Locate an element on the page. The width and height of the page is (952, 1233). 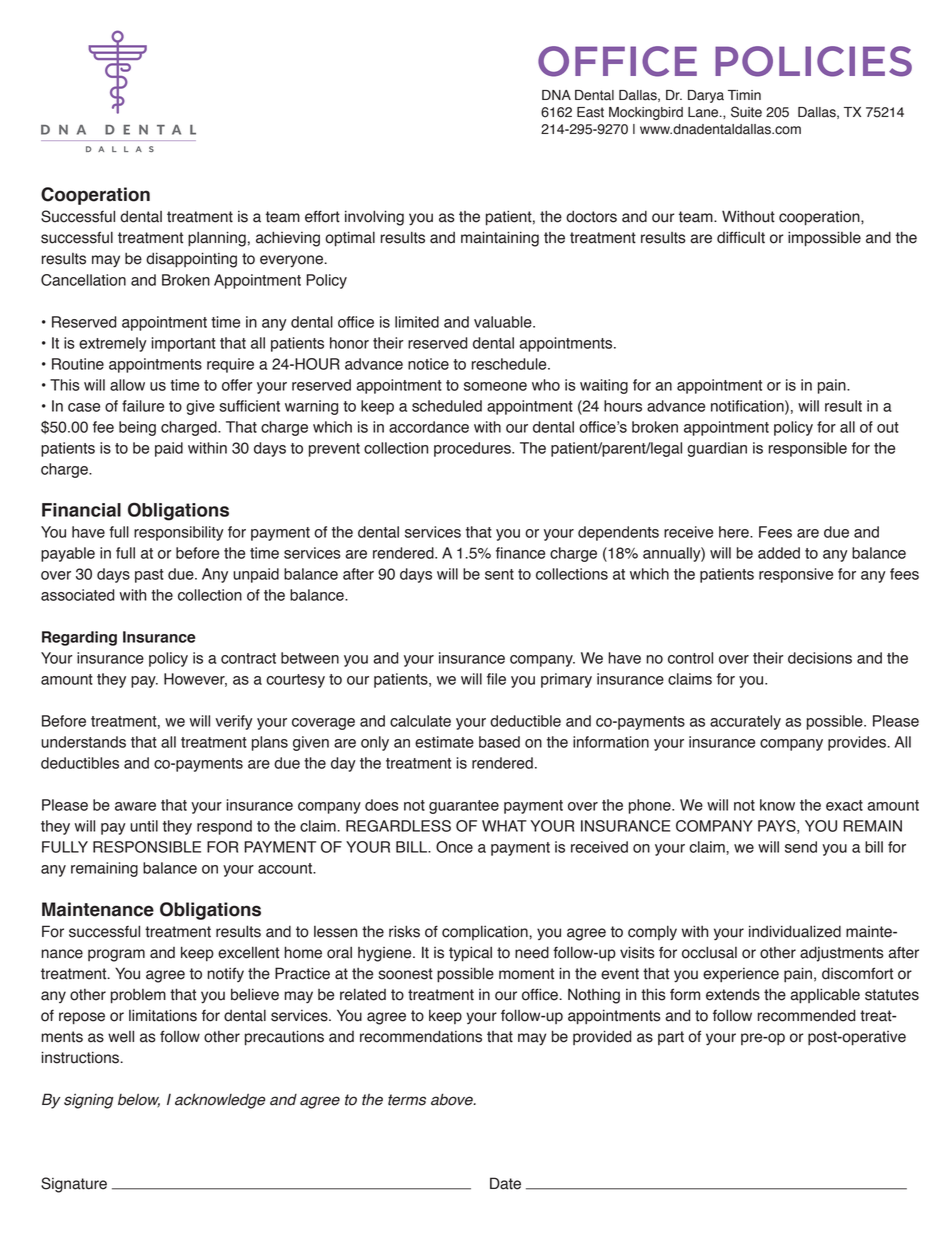
East is located at coordinates (590, 112).
